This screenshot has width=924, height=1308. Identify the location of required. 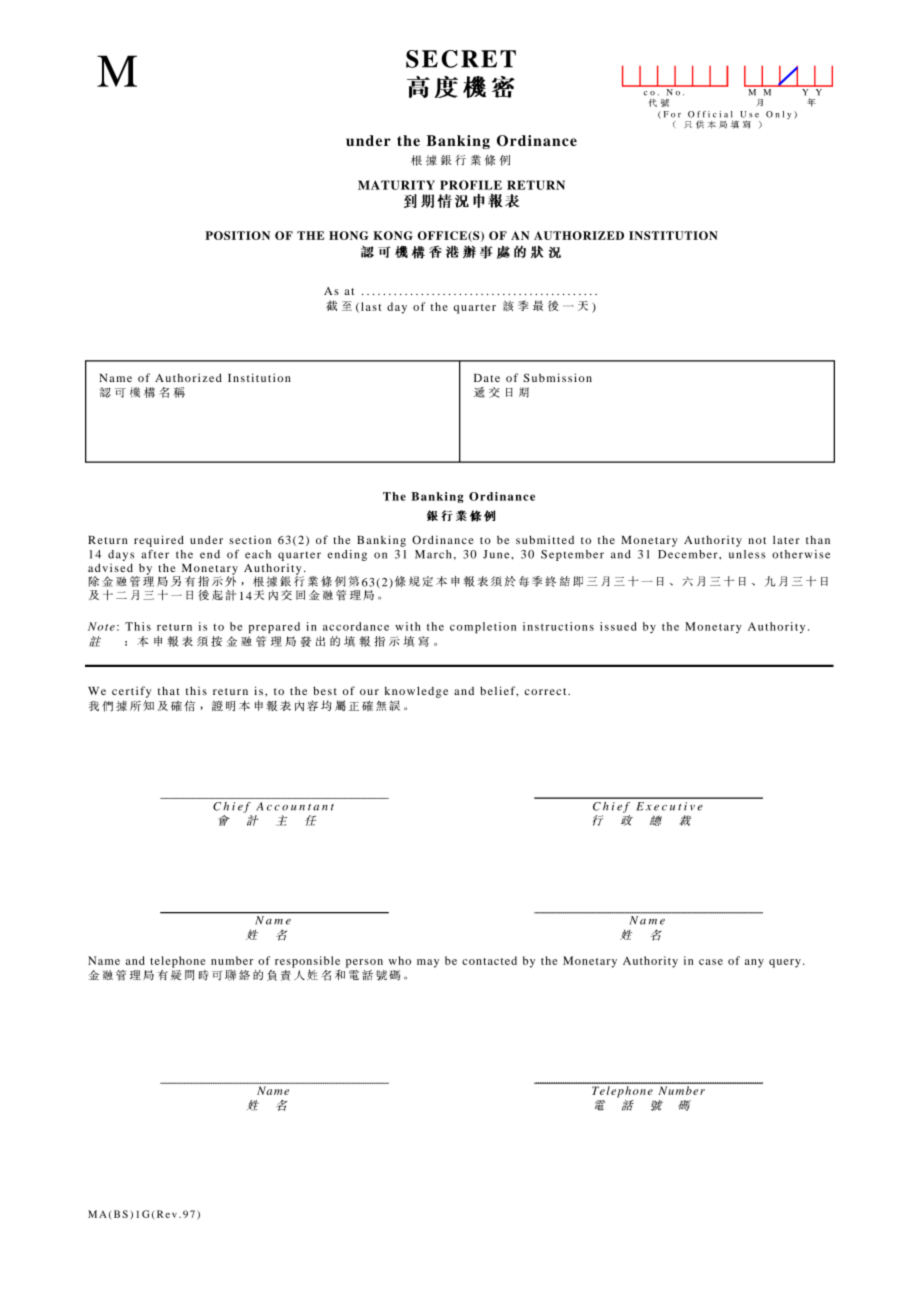
(159, 541).
